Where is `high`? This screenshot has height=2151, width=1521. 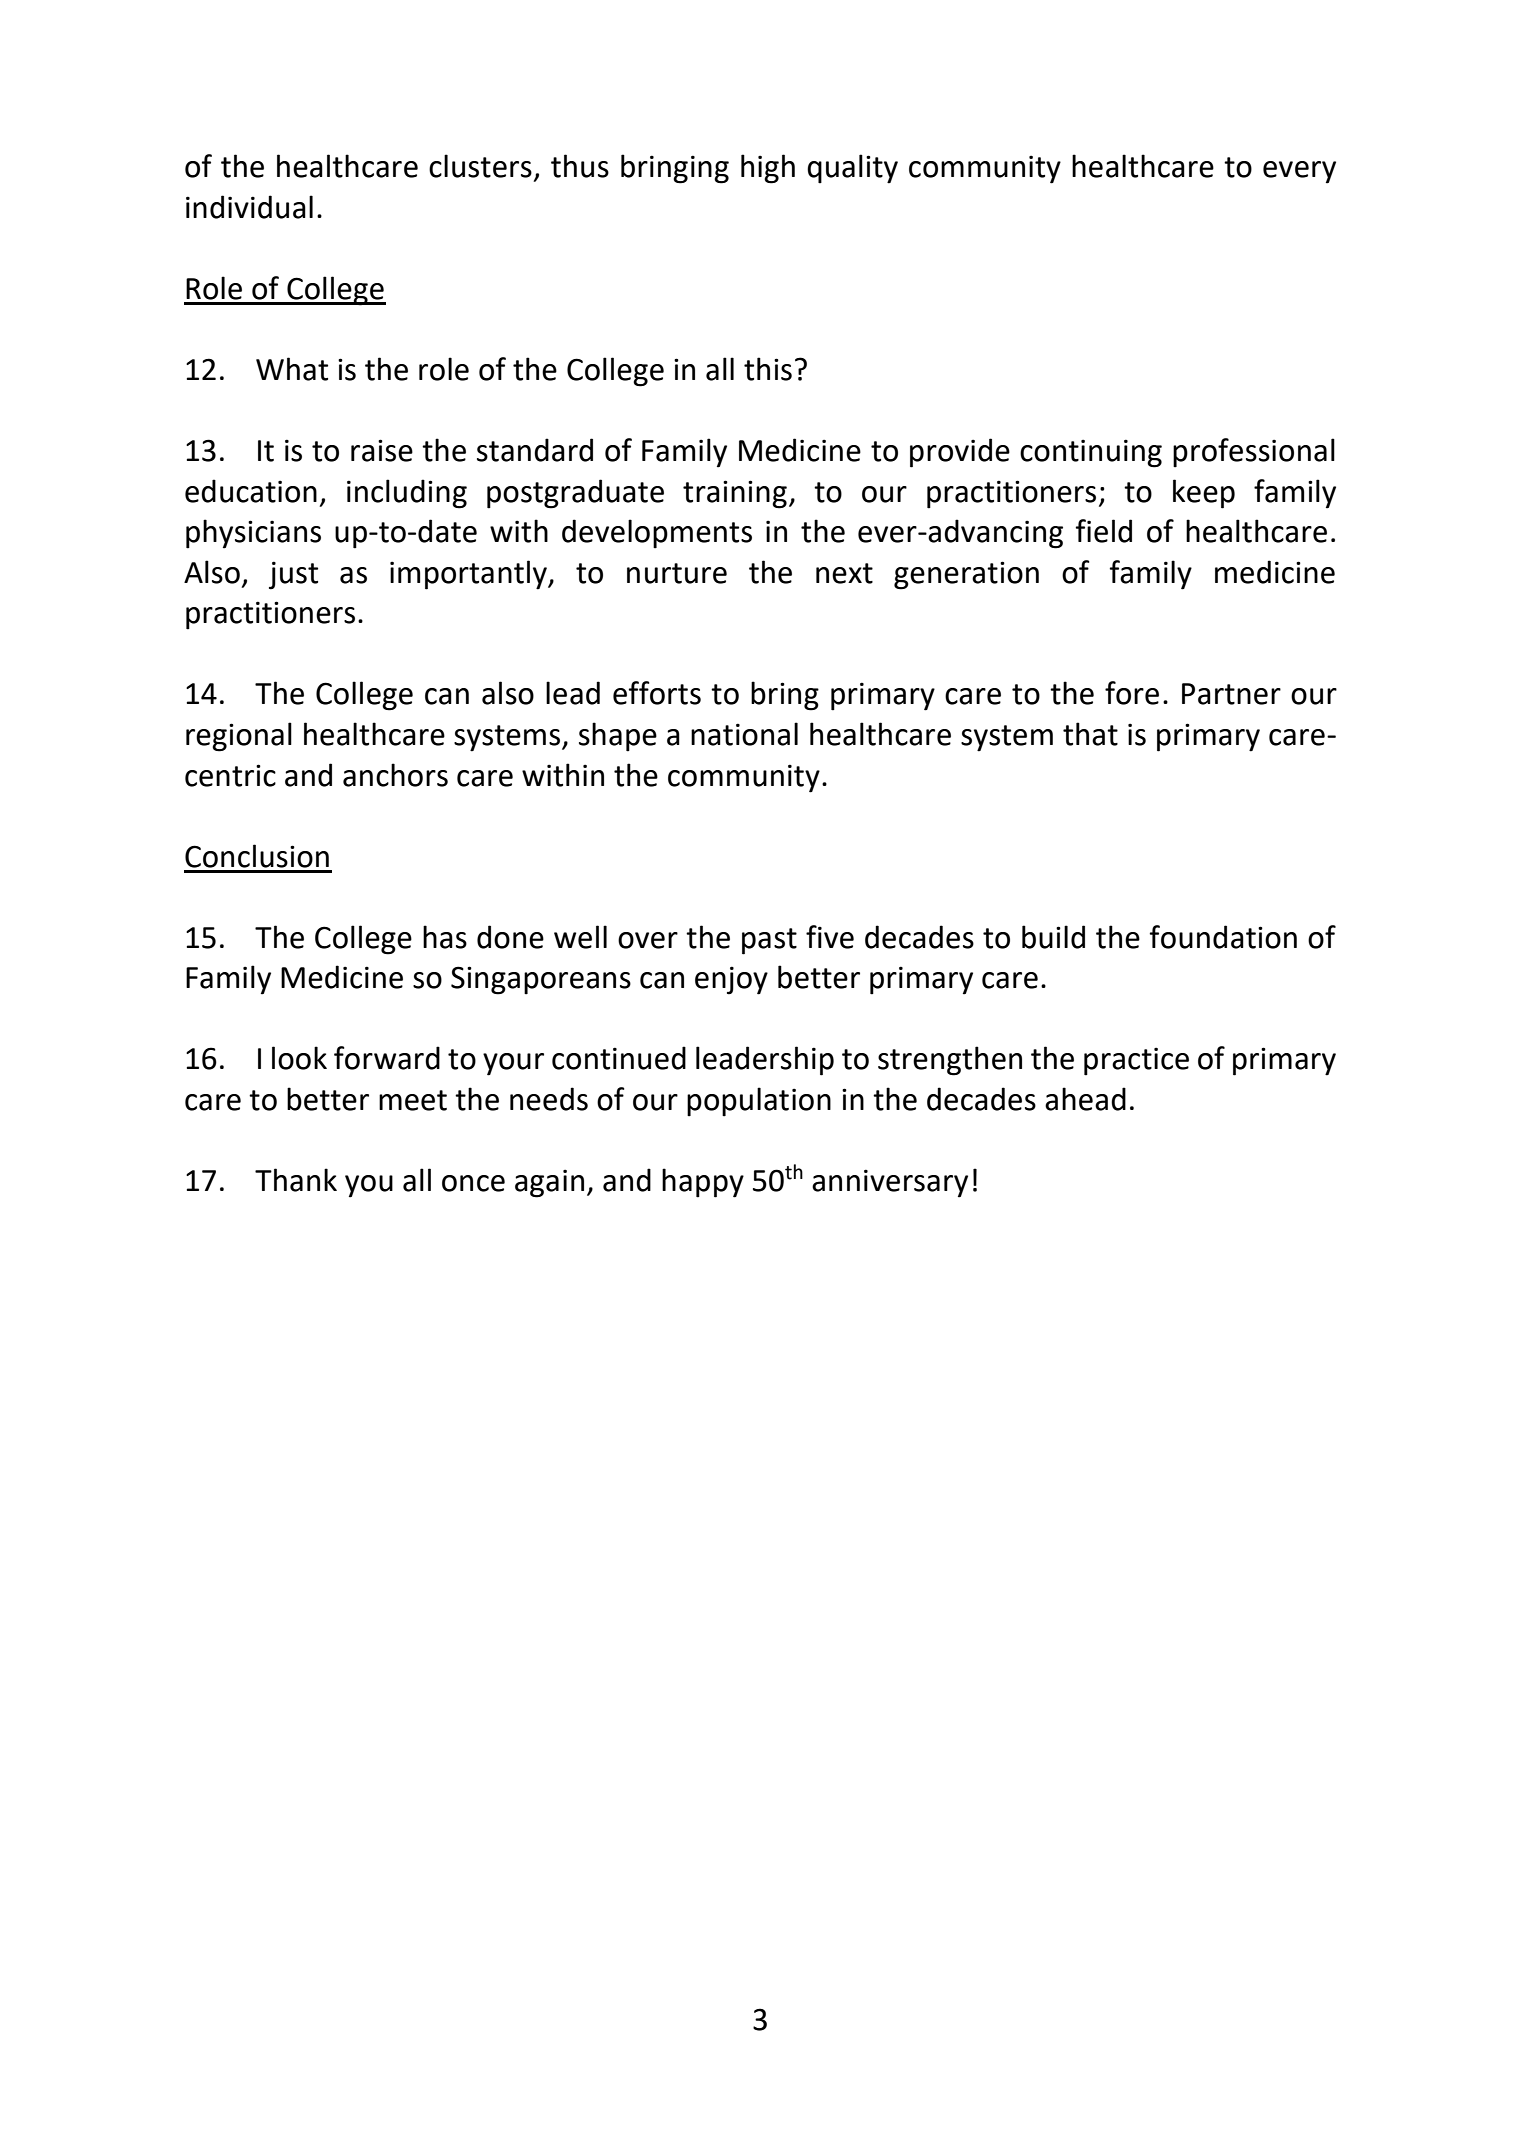 high is located at coordinates (768, 169).
